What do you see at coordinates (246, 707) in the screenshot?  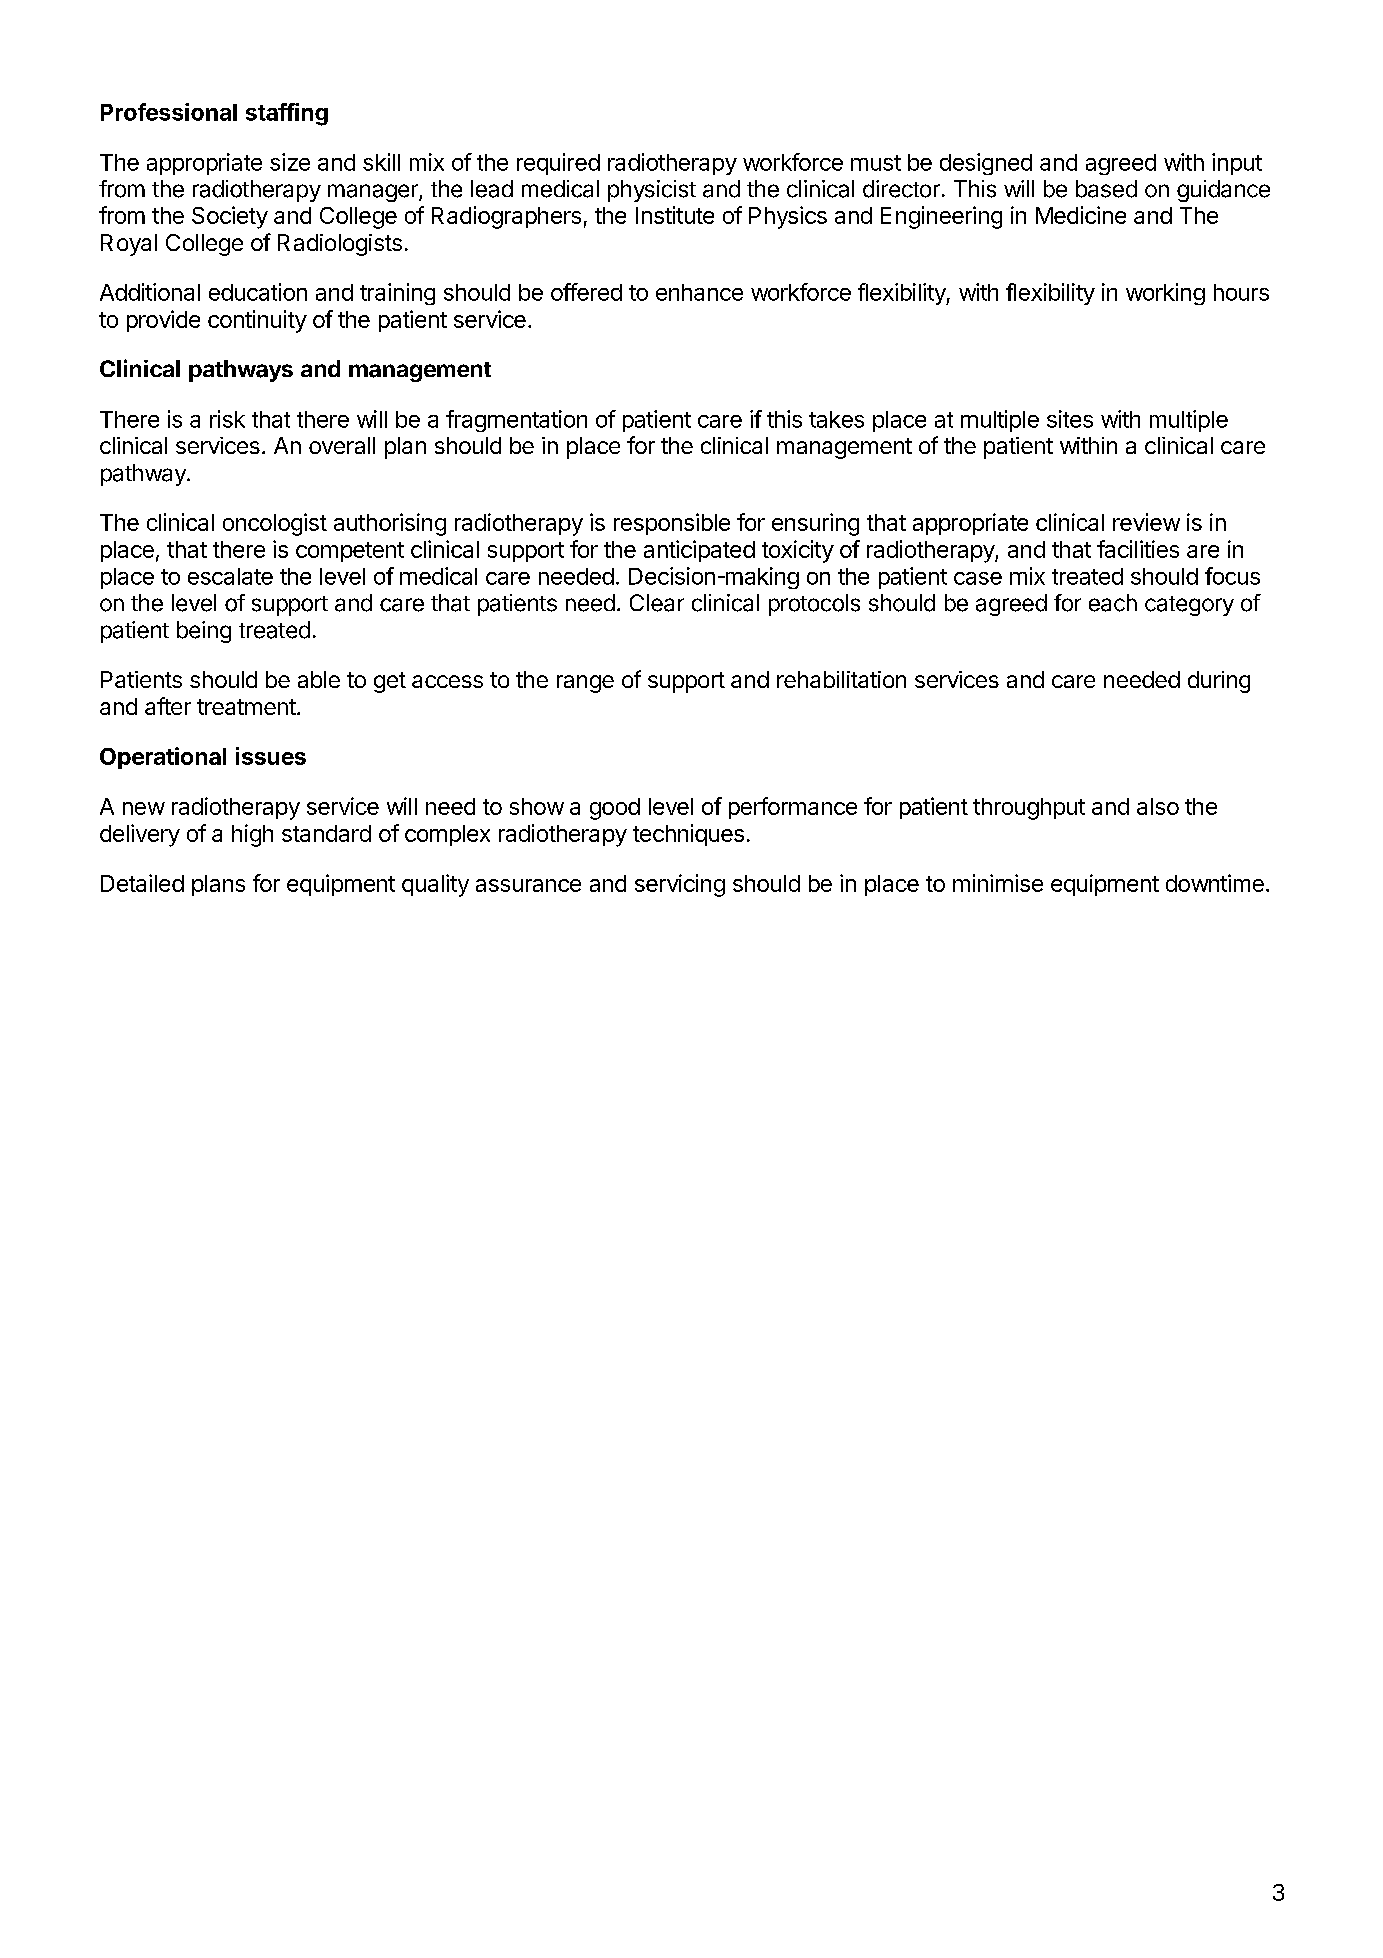 I see `treatment` at bounding box center [246, 707].
